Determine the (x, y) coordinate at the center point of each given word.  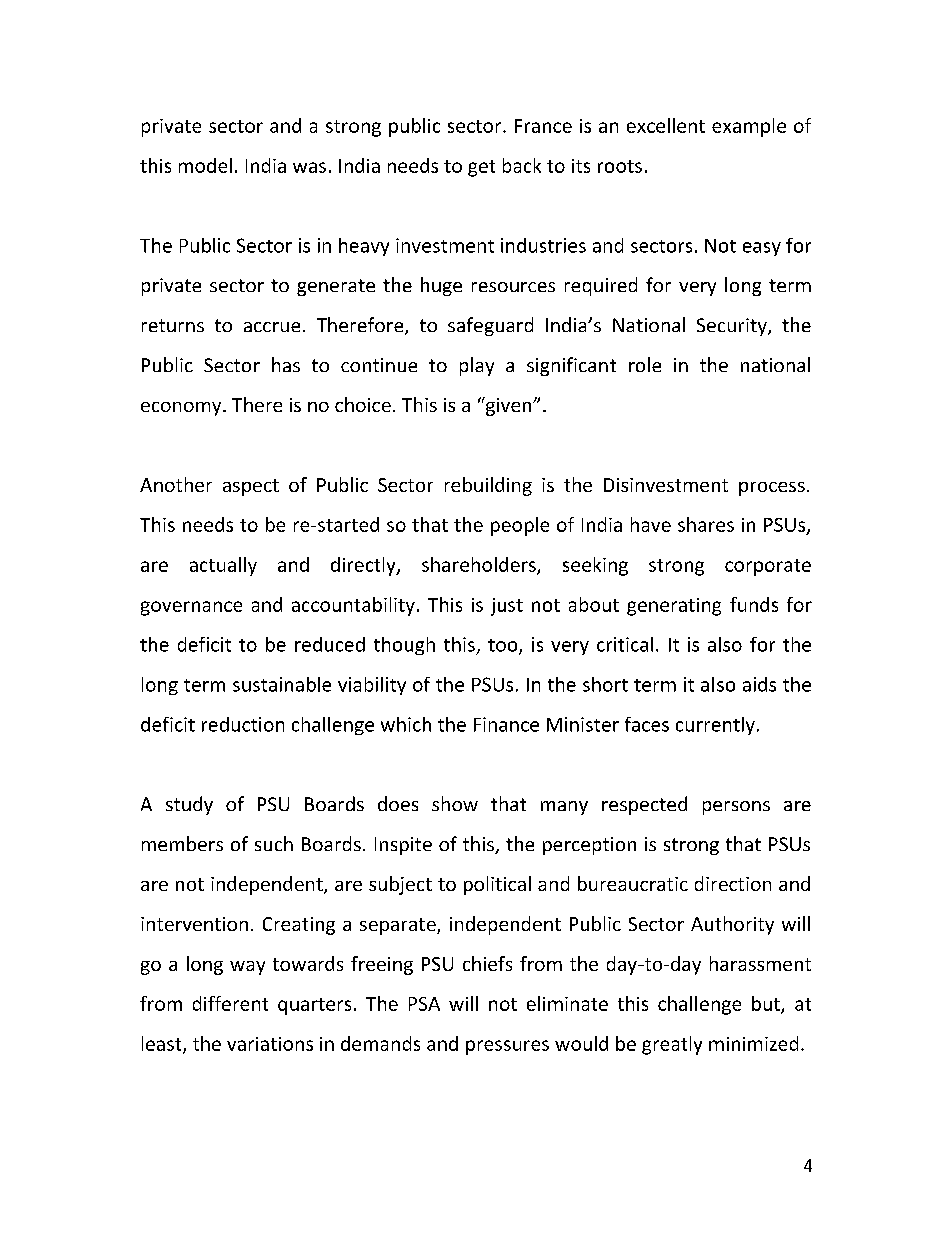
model (205, 165)
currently (715, 726)
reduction (243, 724)
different (230, 1003)
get (481, 168)
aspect (251, 487)
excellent (666, 125)
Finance (506, 724)
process (772, 489)
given (508, 406)
